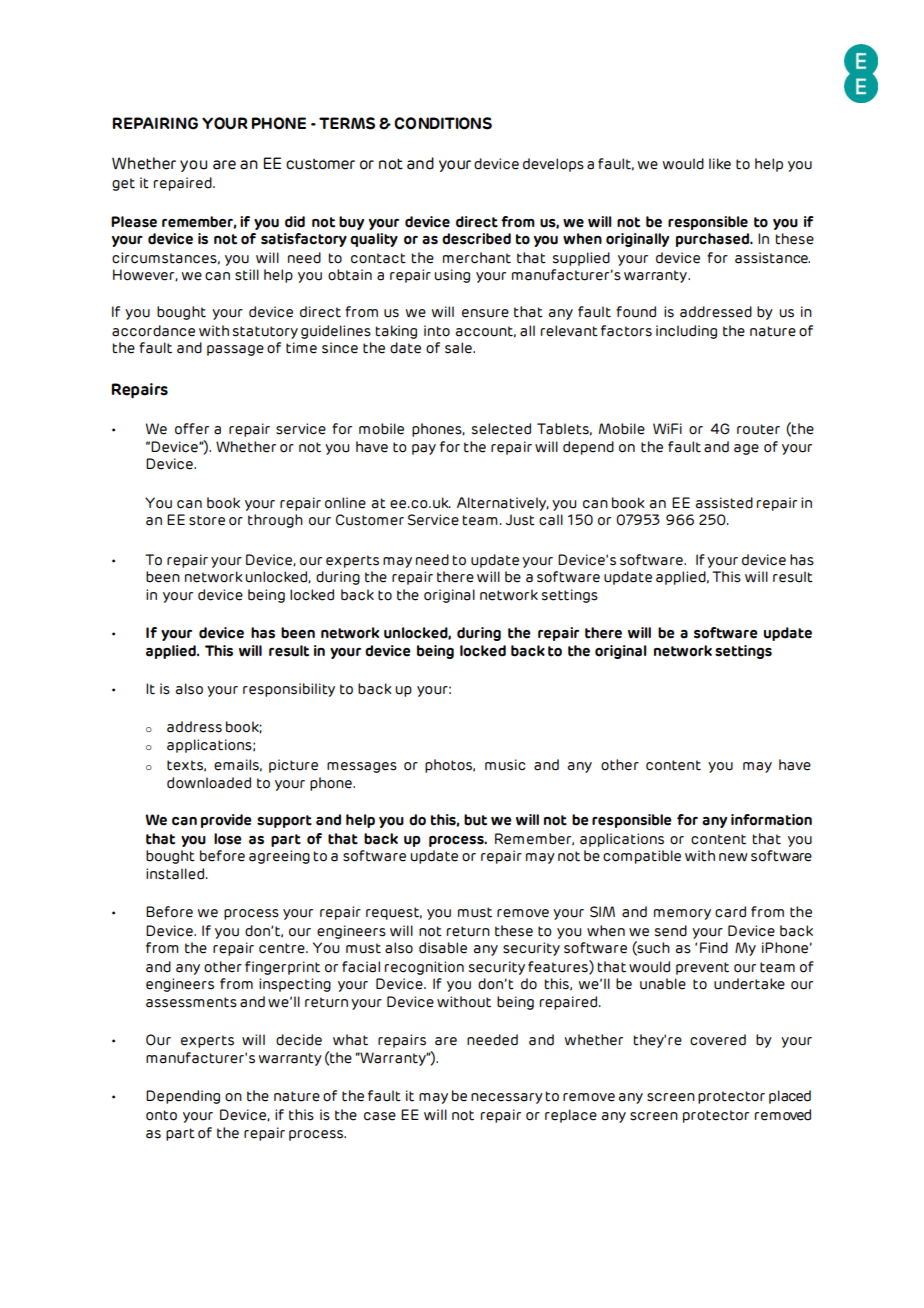  What do you see at coordinates (730, 912) in the document?
I see `card` at bounding box center [730, 912].
